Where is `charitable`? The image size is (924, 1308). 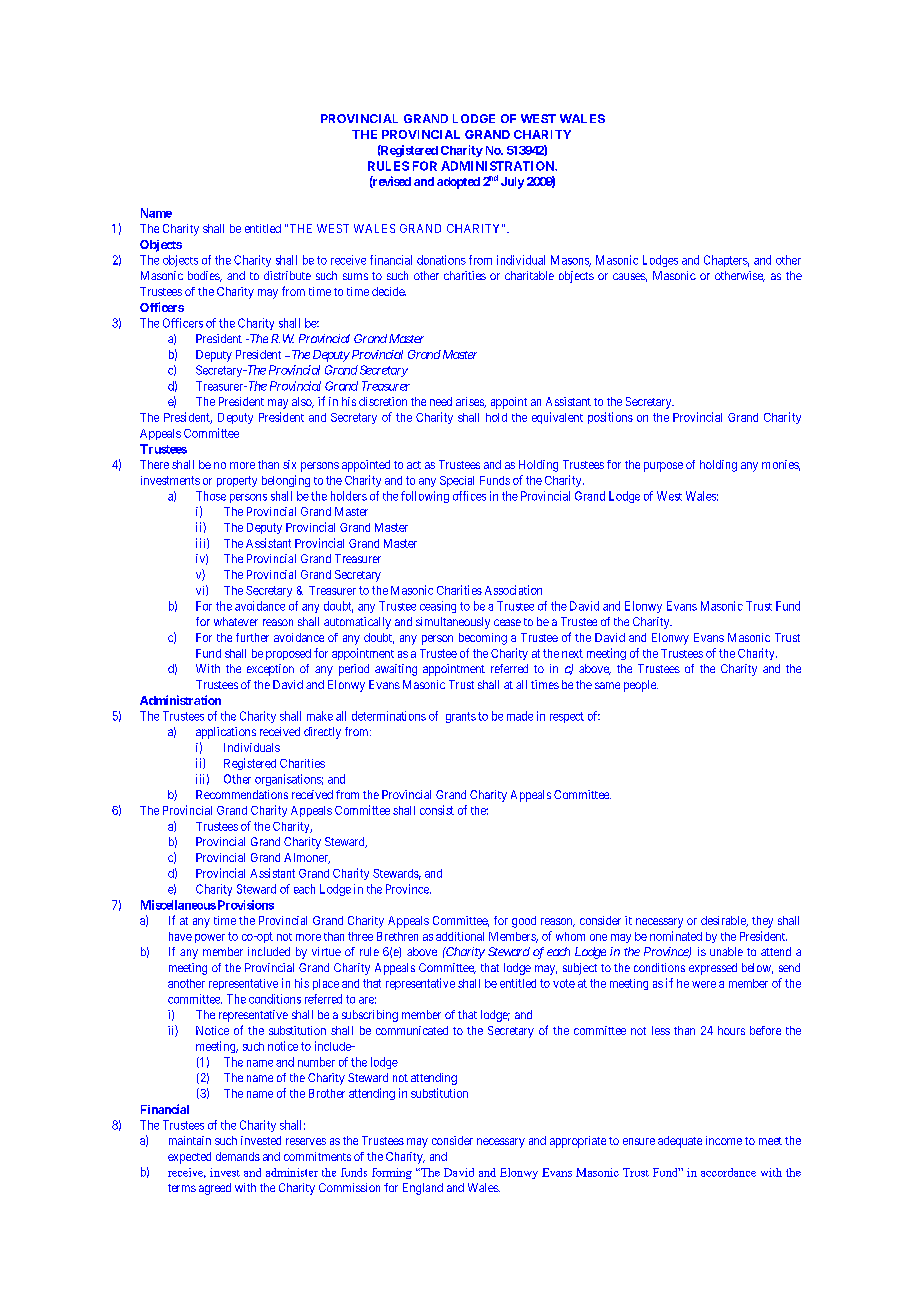
charitable is located at coordinates (529, 275).
